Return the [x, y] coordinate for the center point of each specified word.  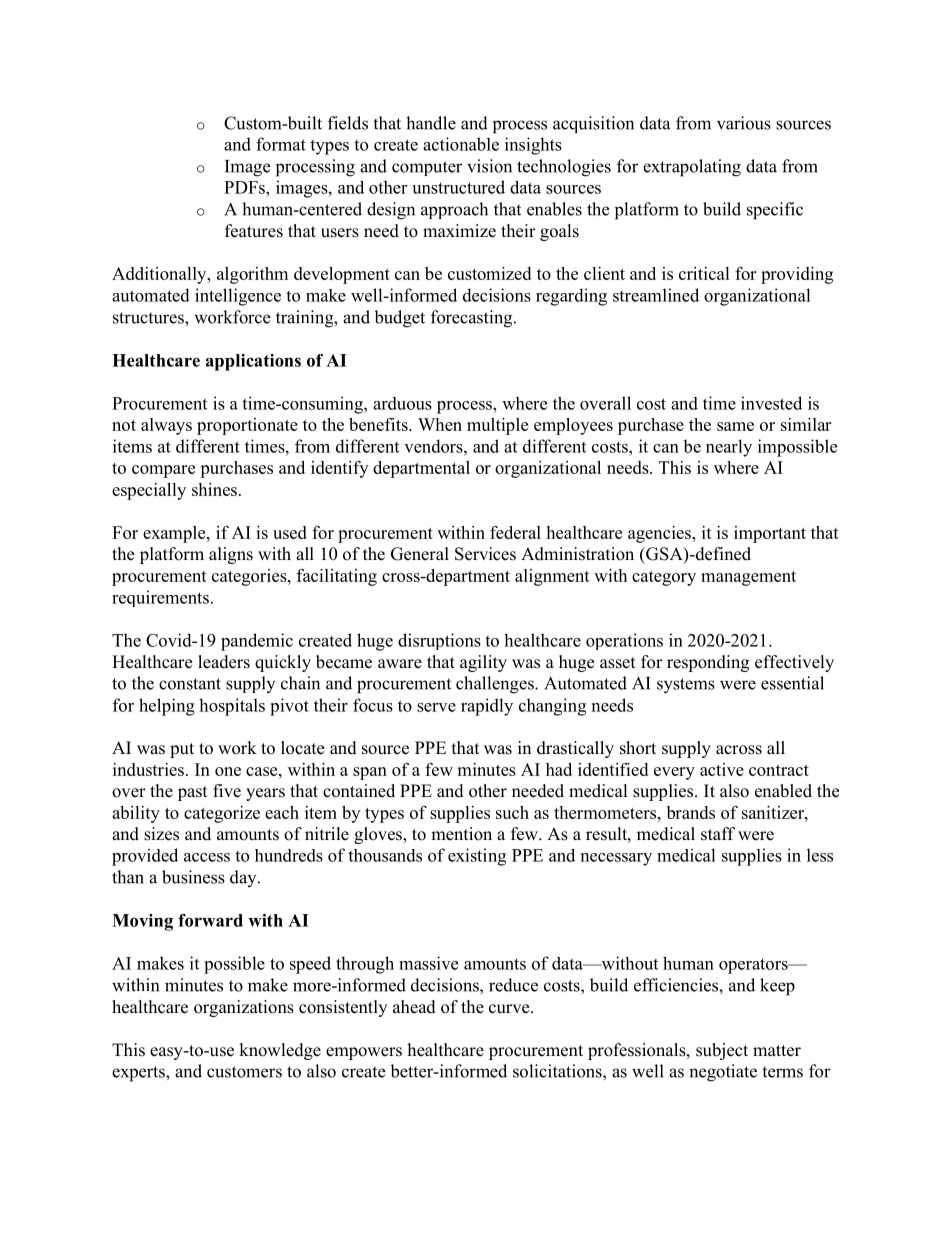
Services [485, 554]
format [281, 144]
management [748, 578]
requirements [160, 598]
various [744, 123]
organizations [244, 1008]
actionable [461, 144]
